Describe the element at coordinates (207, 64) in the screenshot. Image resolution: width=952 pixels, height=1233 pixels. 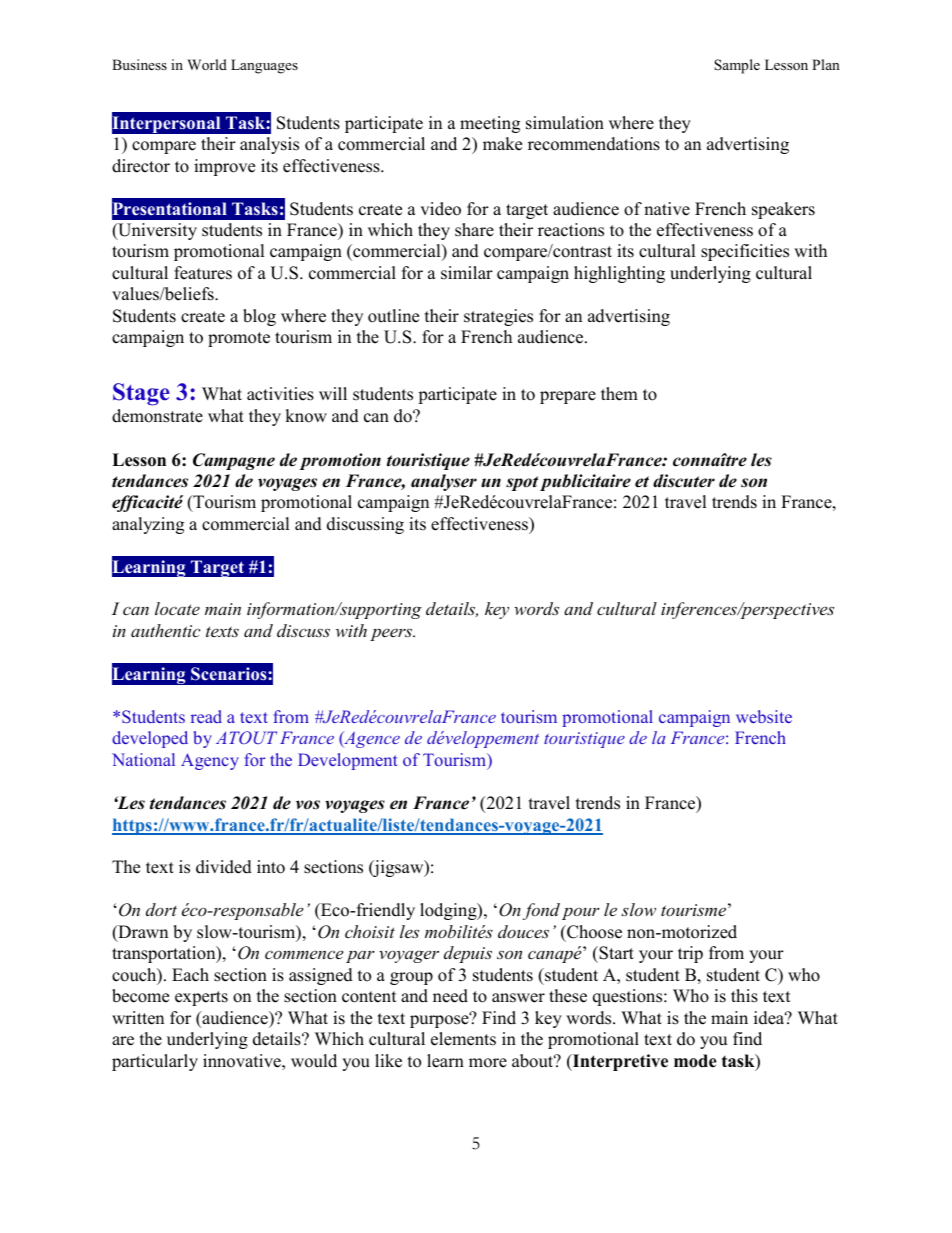
I see `World` at that location.
